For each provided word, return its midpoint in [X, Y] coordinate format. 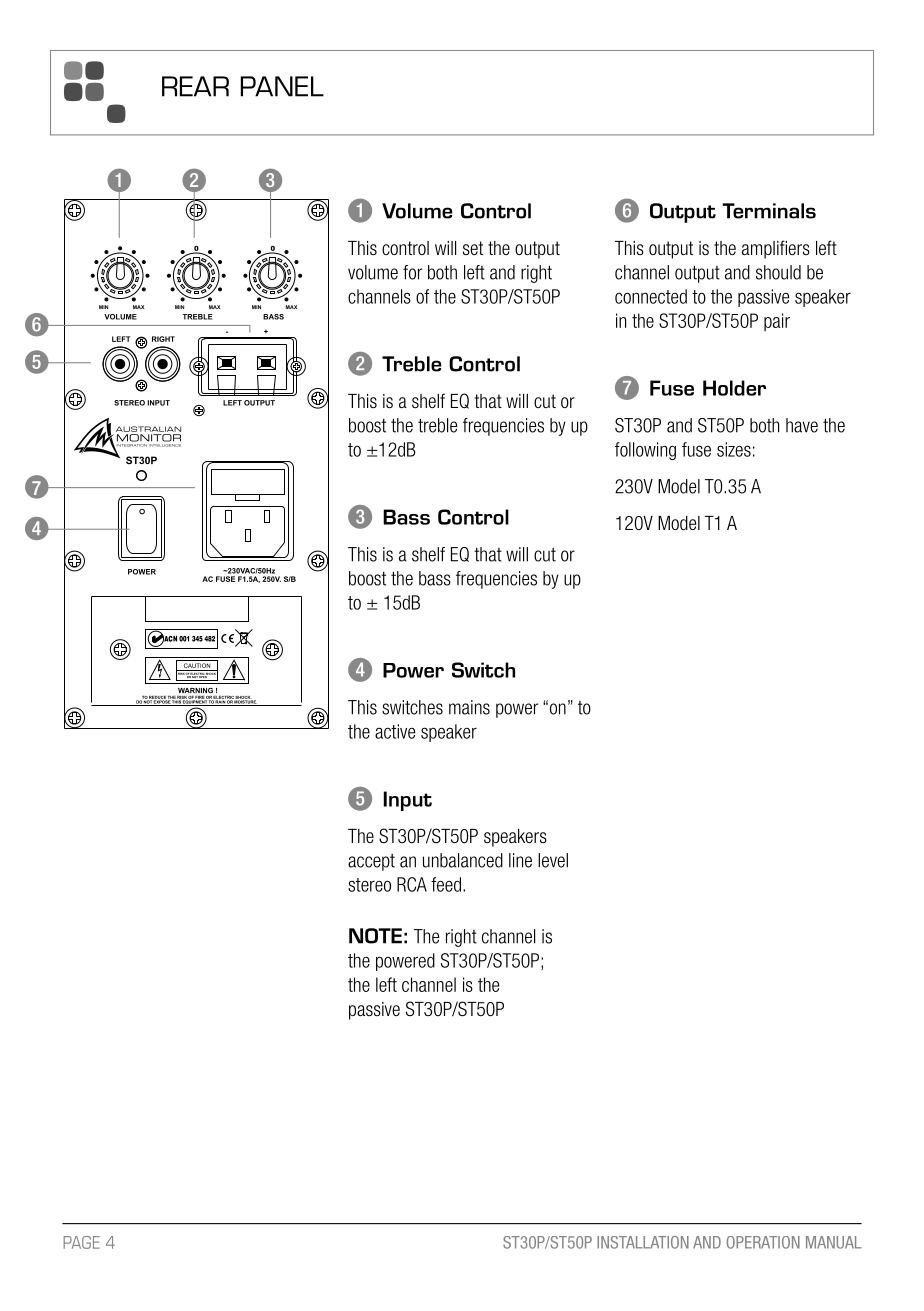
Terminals [769, 211]
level [553, 860]
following [645, 451]
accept [371, 862]
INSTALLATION [643, 1242]
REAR [195, 86]
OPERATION [763, 1242]
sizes [734, 449]
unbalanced [463, 860]
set [473, 248]
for [412, 272]
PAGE [81, 1242]
